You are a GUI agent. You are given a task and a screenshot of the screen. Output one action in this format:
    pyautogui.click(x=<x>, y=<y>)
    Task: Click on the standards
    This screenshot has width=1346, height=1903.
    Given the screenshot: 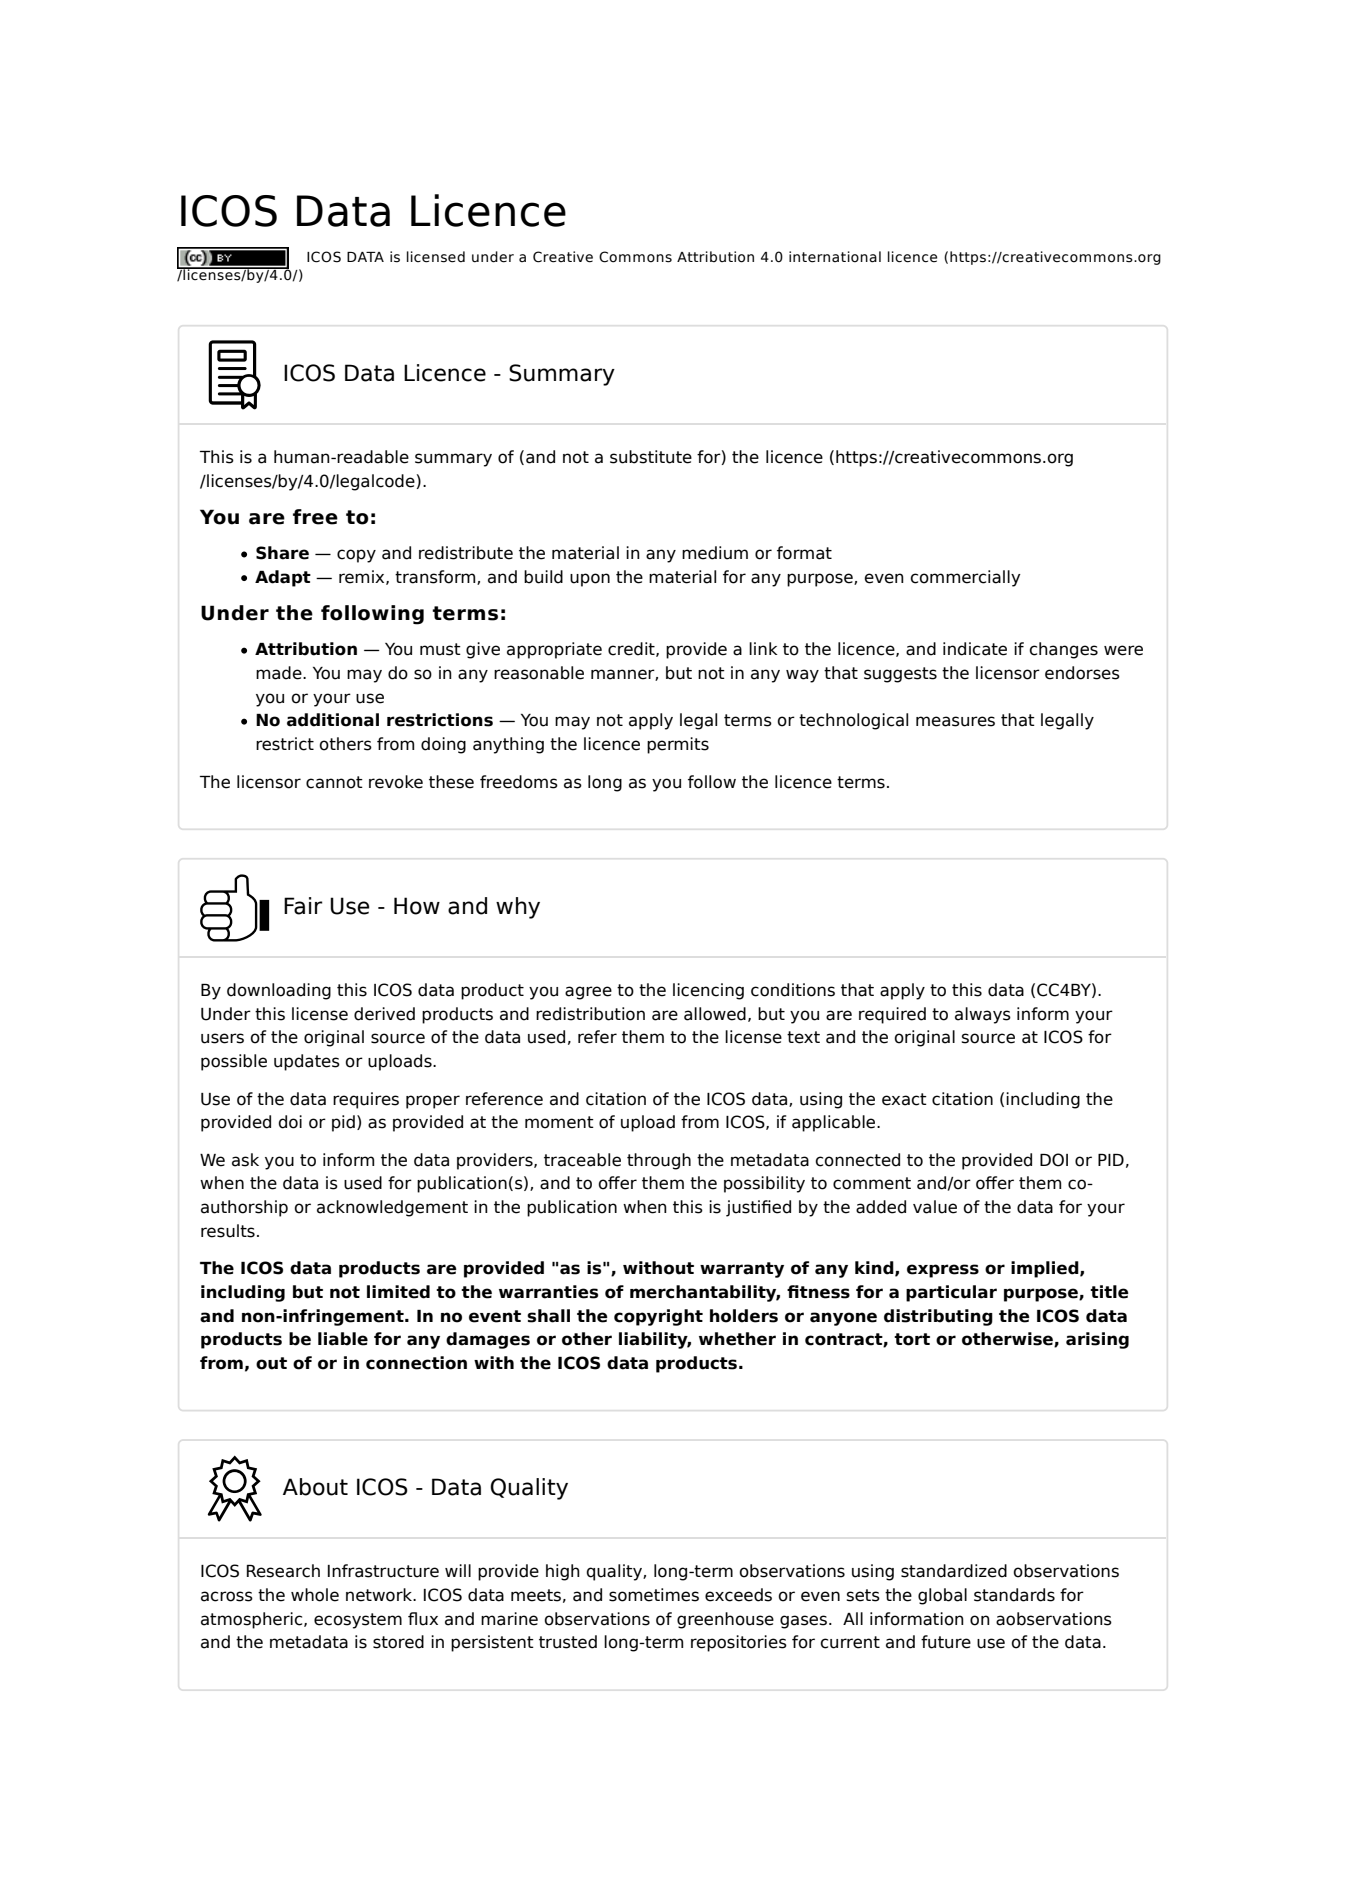 What is the action you would take?
    pyautogui.click(x=1014, y=1595)
